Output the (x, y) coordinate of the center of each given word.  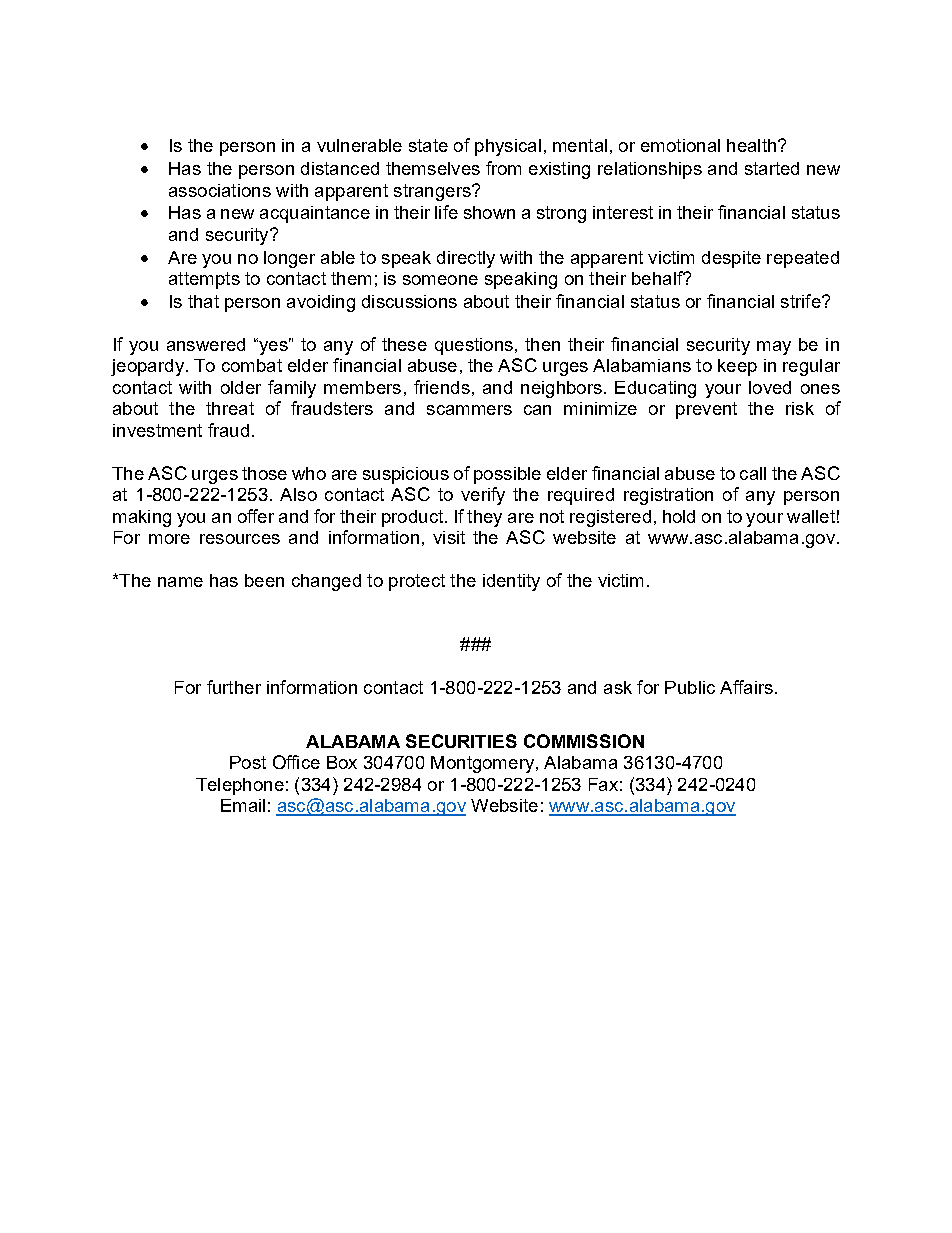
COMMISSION (584, 741)
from (503, 168)
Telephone (240, 786)
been (264, 580)
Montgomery (482, 764)
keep (737, 367)
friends (442, 387)
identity (511, 582)
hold (679, 516)
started (772, 168)
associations (220, 190)
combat (252, 365)
